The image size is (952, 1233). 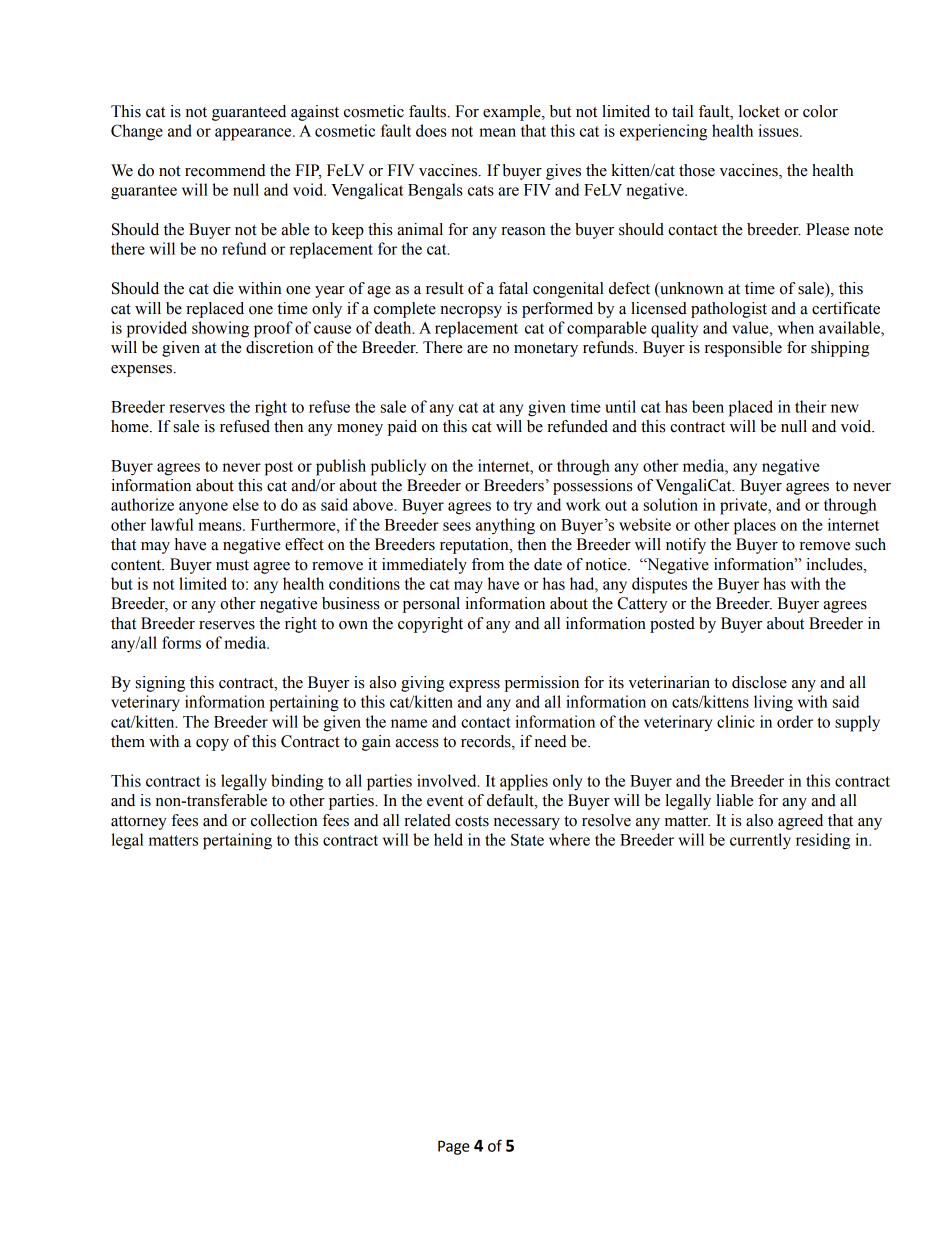 I want to click on Page, so click(x=454, y=1147).
